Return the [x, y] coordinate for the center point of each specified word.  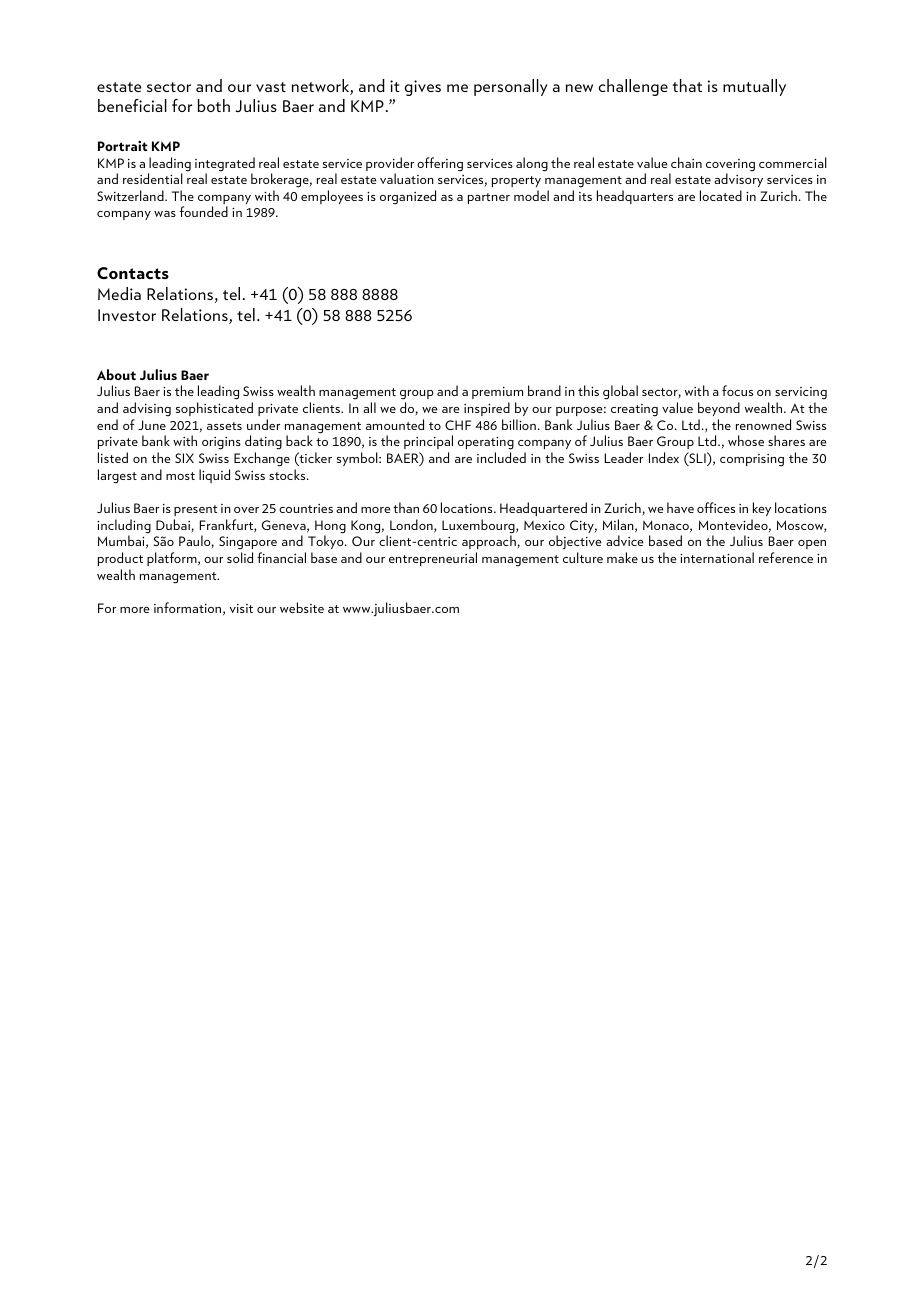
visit [241, 608]
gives [422, 88]
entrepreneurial [433, 559]
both [214, 105]
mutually [754, 87]
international [717, 557]
